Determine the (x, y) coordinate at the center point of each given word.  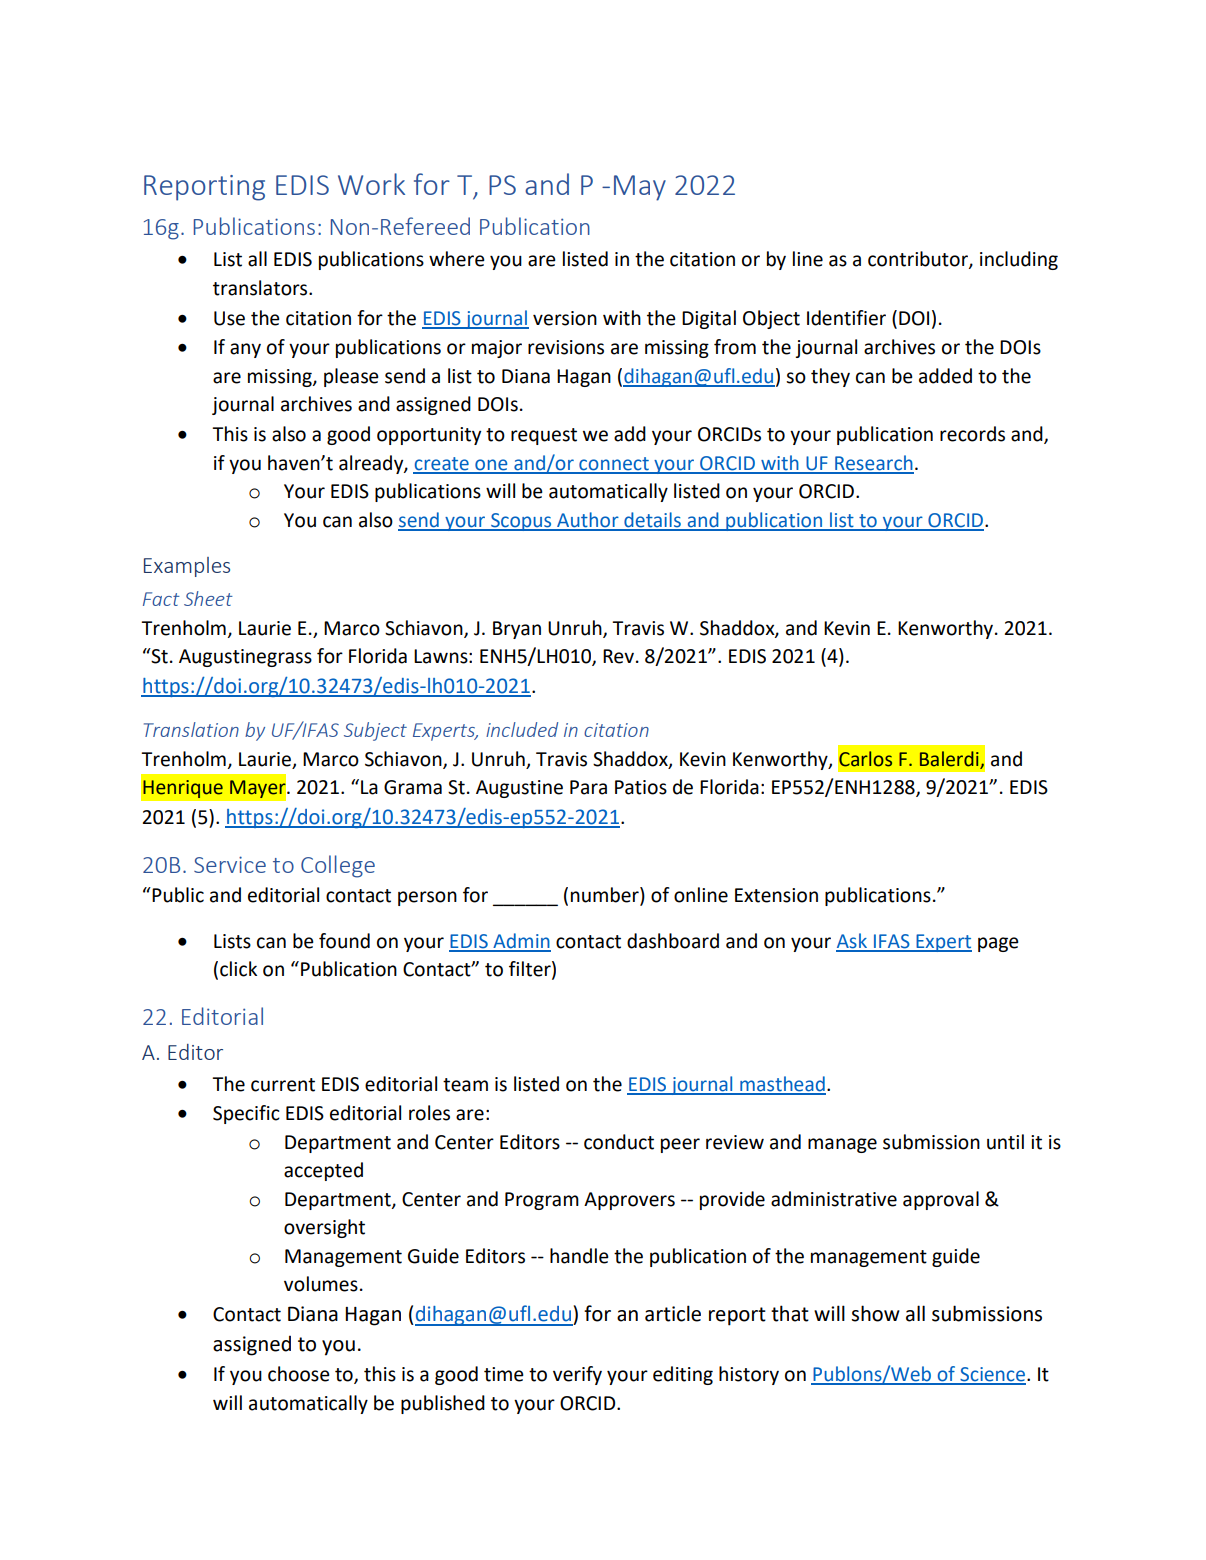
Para (588, 787)
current (283, 1085)
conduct (619, 1142)
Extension (776, 895)
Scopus (521, 522)
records (972, 434)
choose (299, 1374)
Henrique (183, 789)
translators (261, 288)
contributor (919, 260)
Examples (187, 567)
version (565, 318)
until (1005, 1142)
